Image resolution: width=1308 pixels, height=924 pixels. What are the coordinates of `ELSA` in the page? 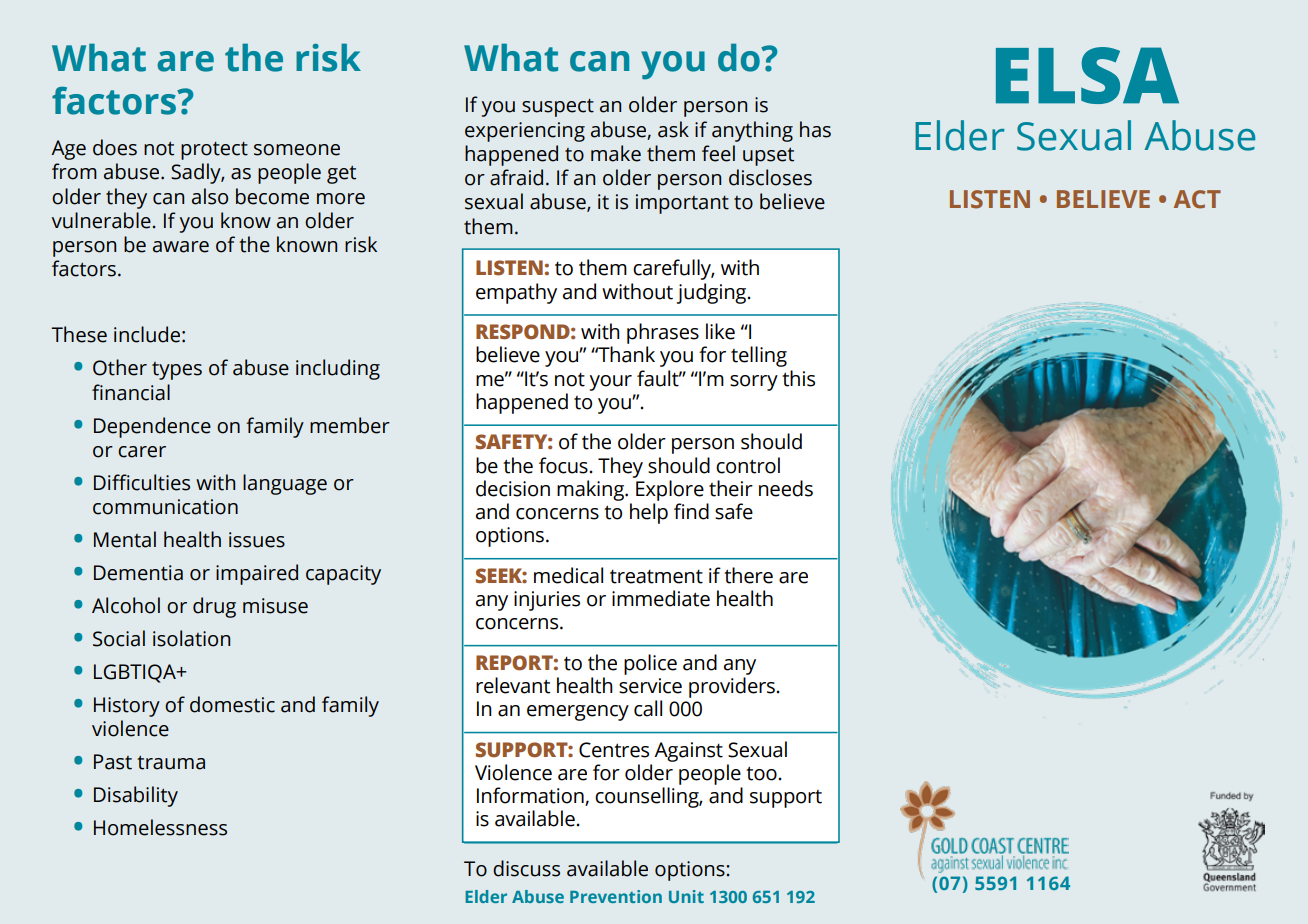 It's located at (1087, 75).
